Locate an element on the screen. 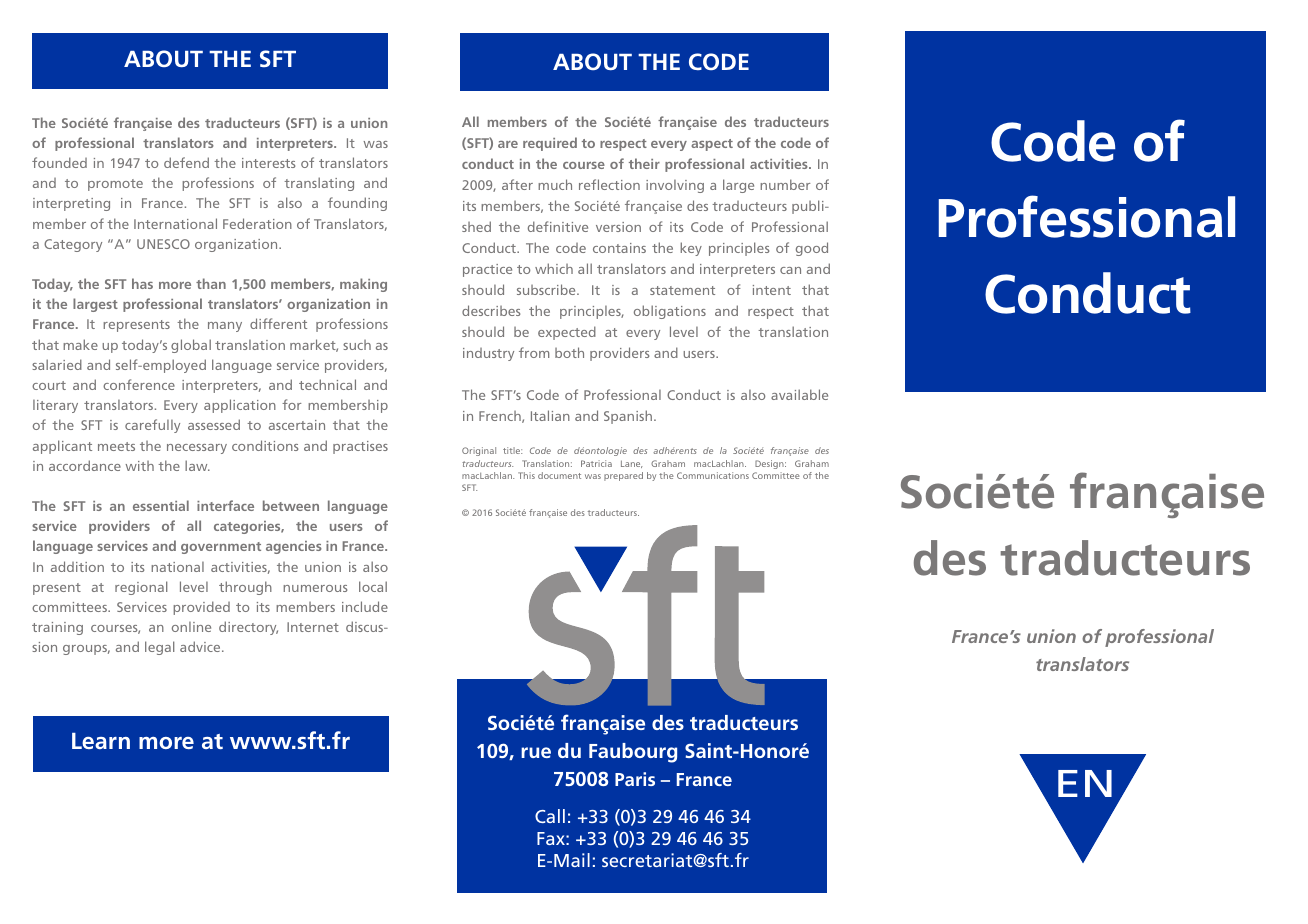 The image size is (1308, 924). Paris is located at coordinates (635, 779).
